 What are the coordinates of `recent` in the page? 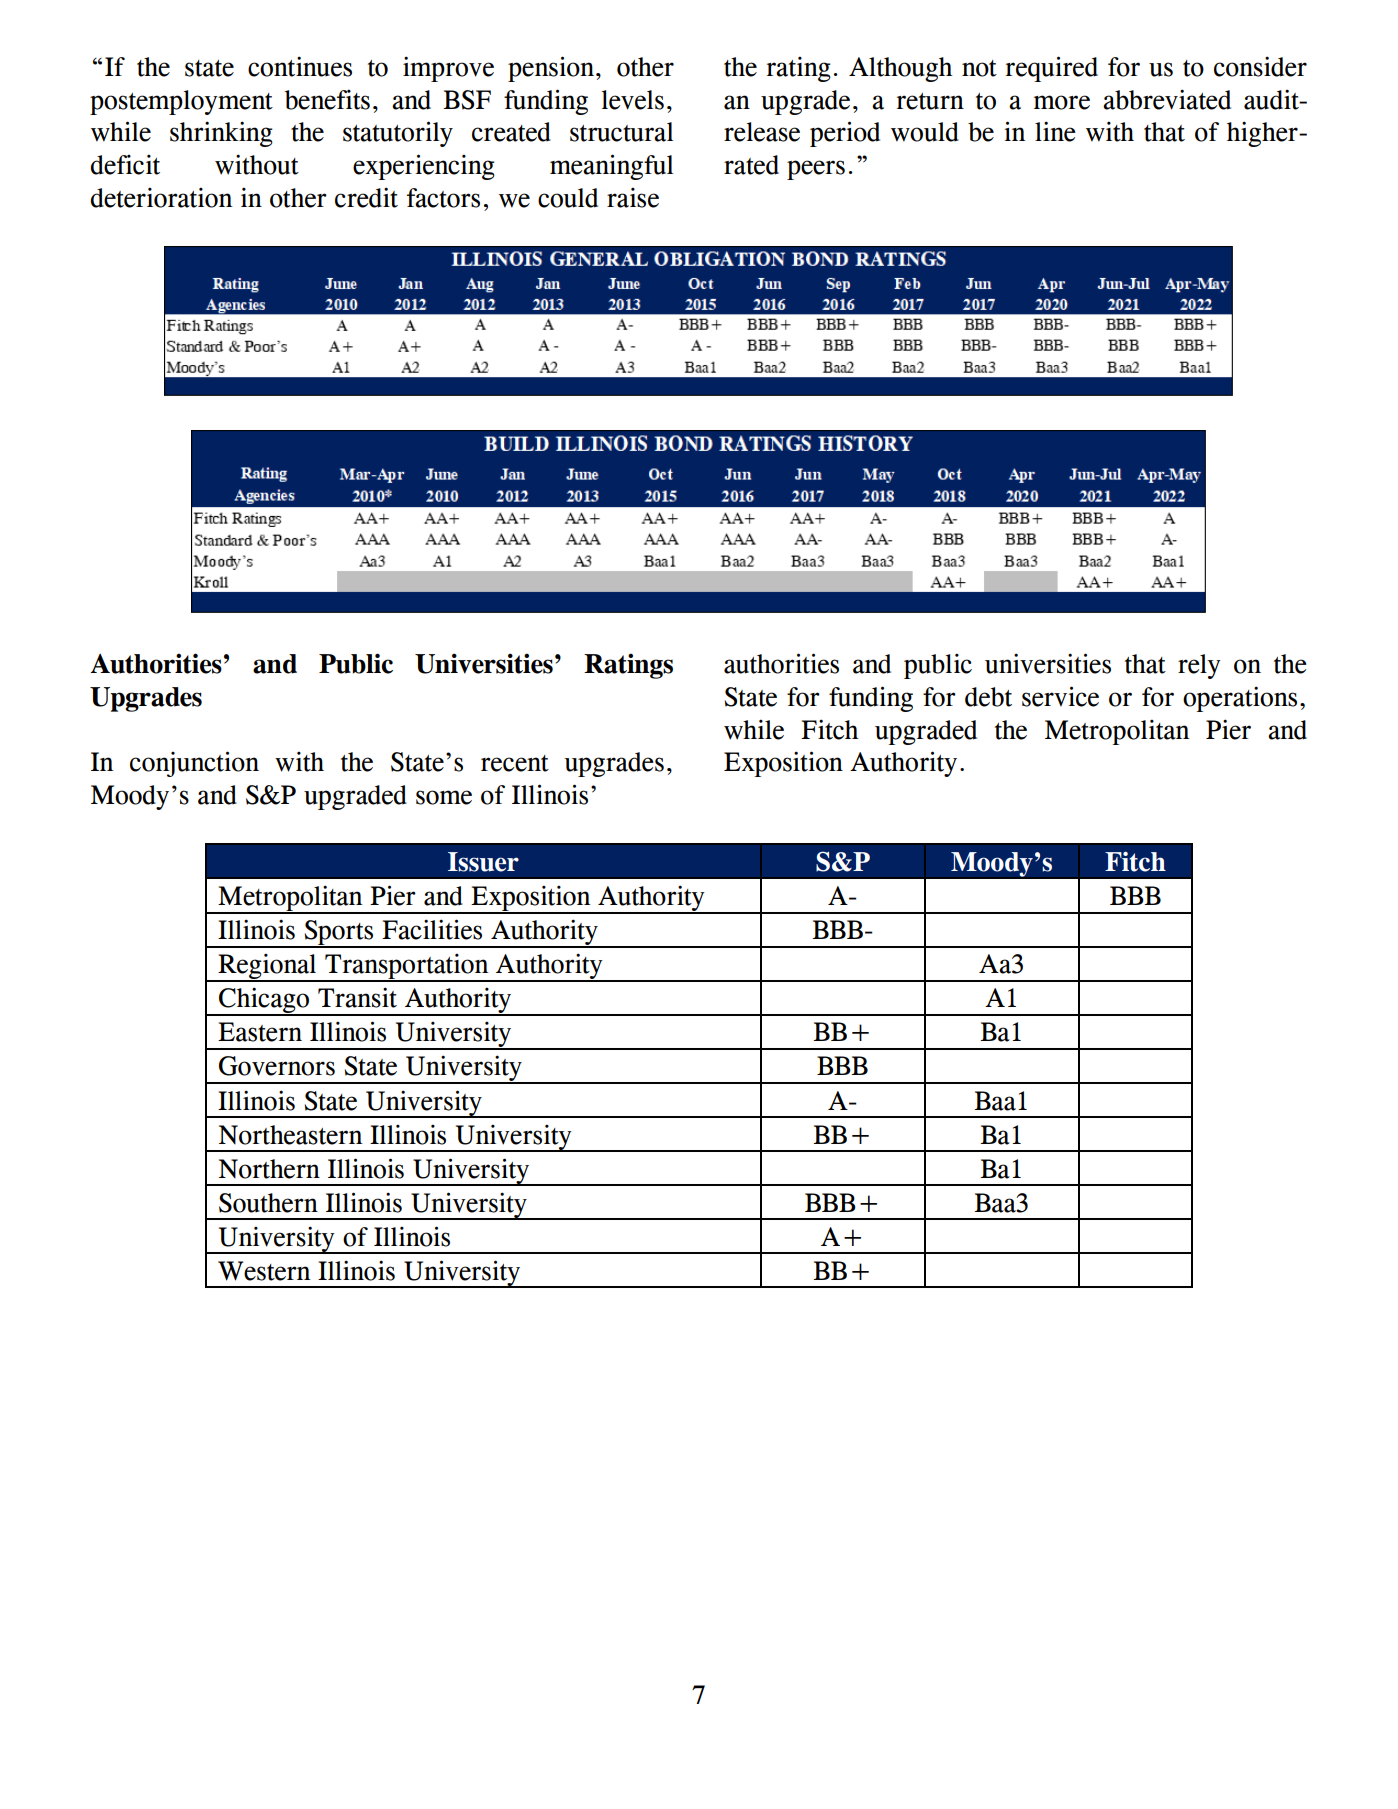 It's located at (515, 763).
